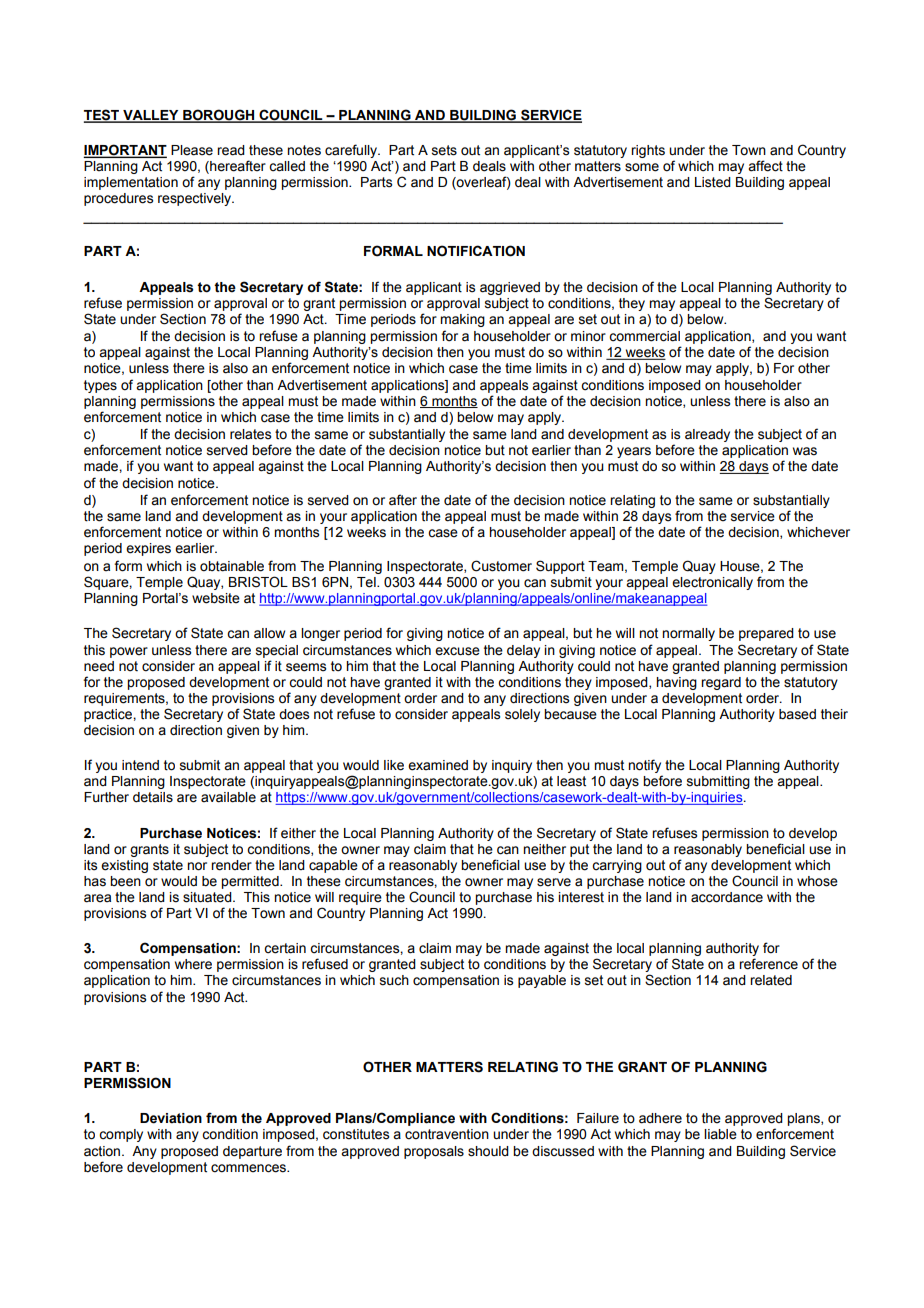 The image size is (924, 1308). Describe the element at coordinates (171, 1118) in the image. I see `Deviation` at that location.
